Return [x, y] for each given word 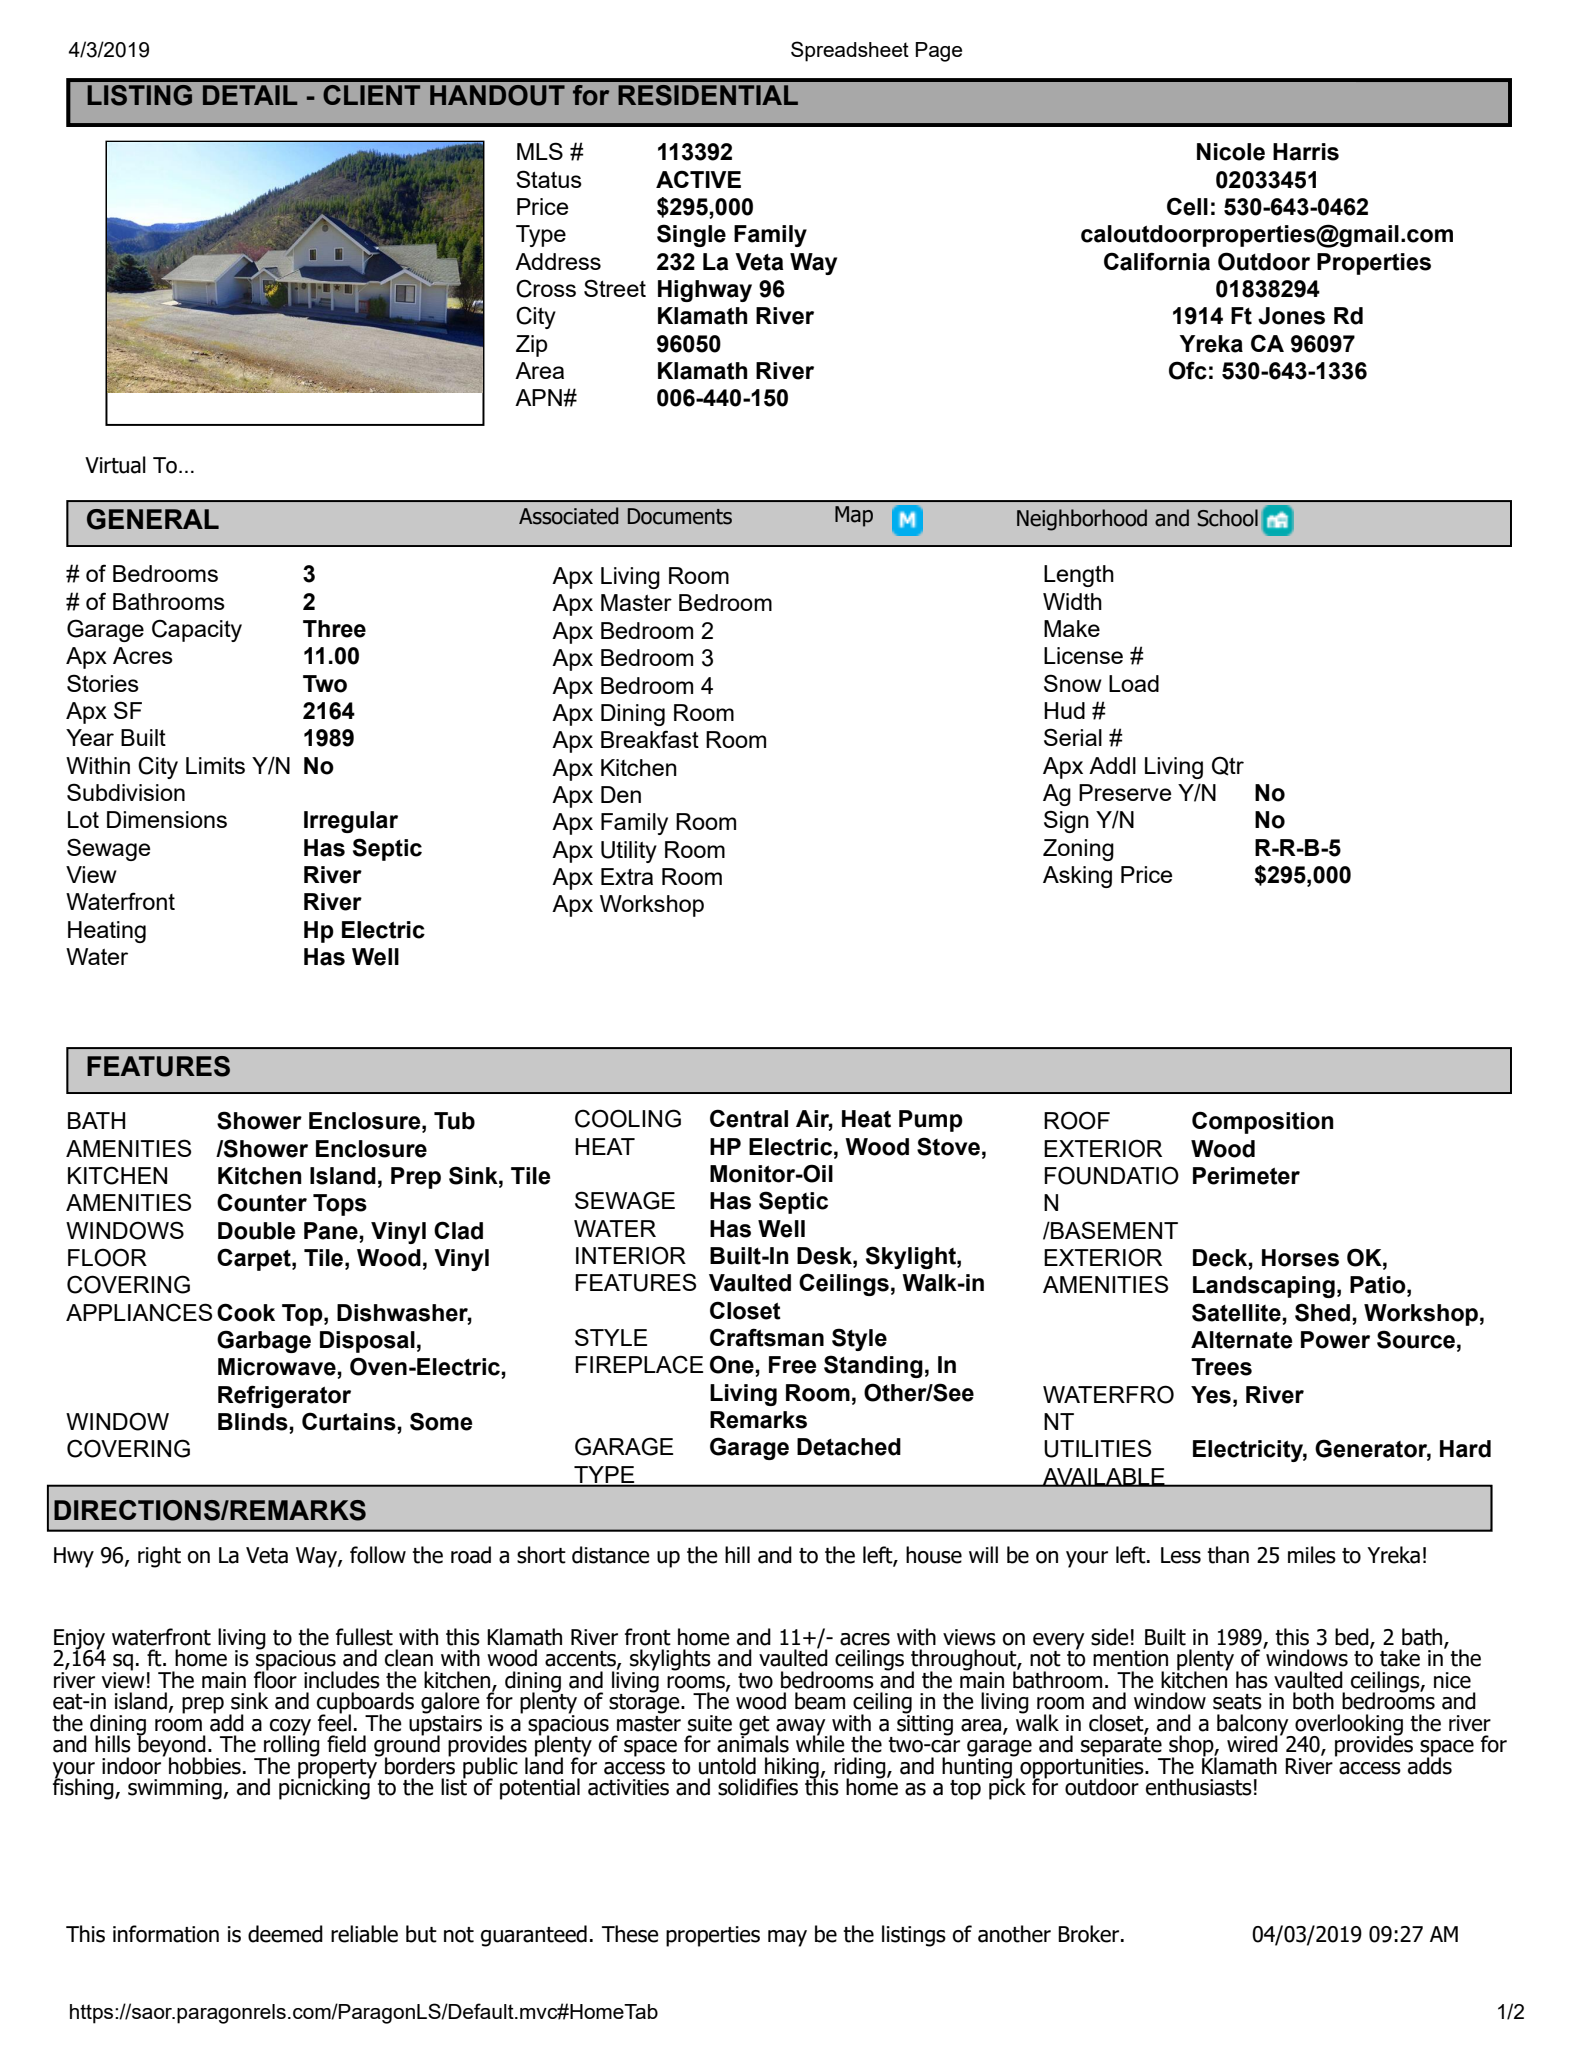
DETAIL [250, 95]
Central [749, 1118]
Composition [1263, 1122]
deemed [285, 1934]
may [787, 1938]
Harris [1306, 152]
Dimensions [167, 819]
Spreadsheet [850, 51]
